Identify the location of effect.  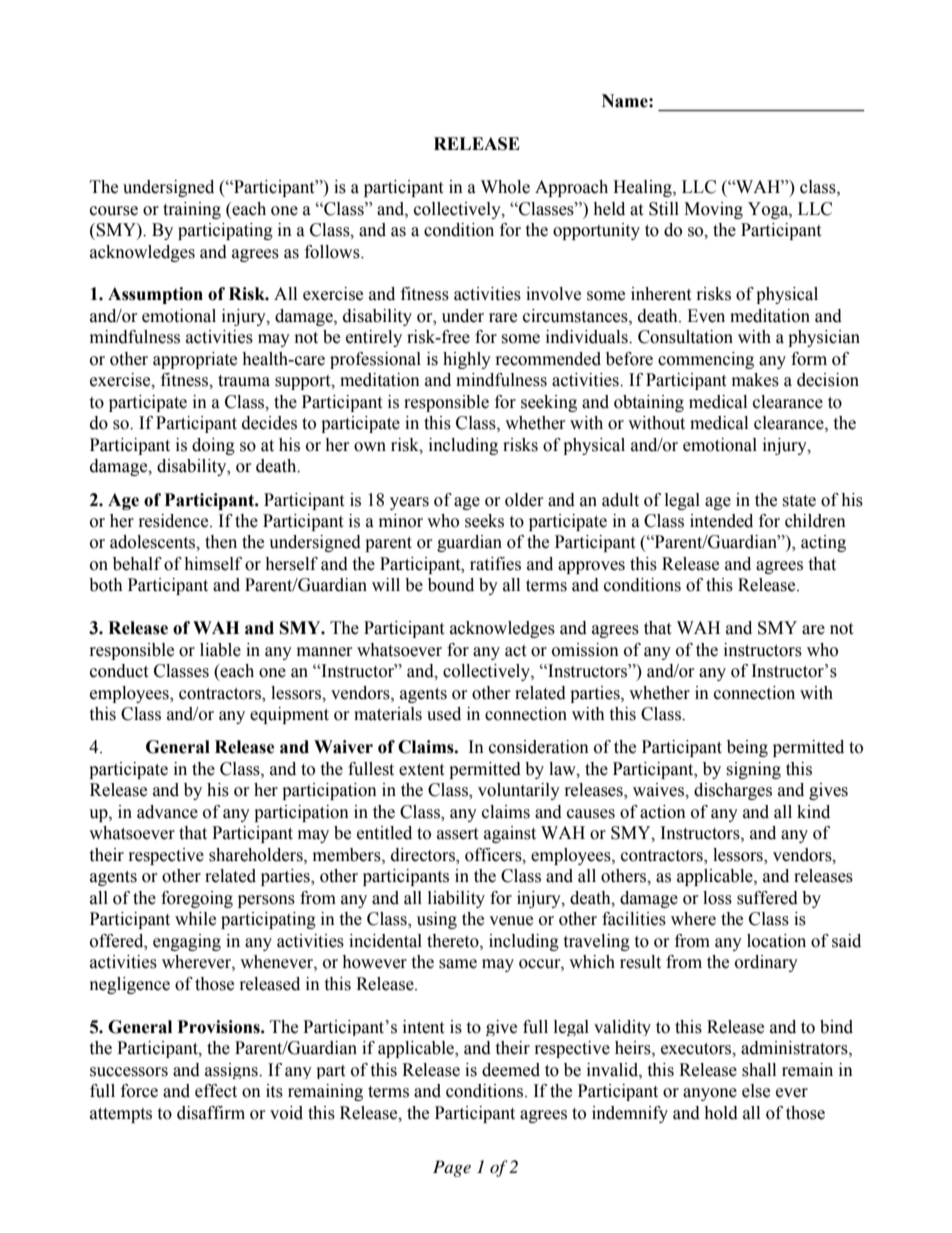
(216, 1091).
